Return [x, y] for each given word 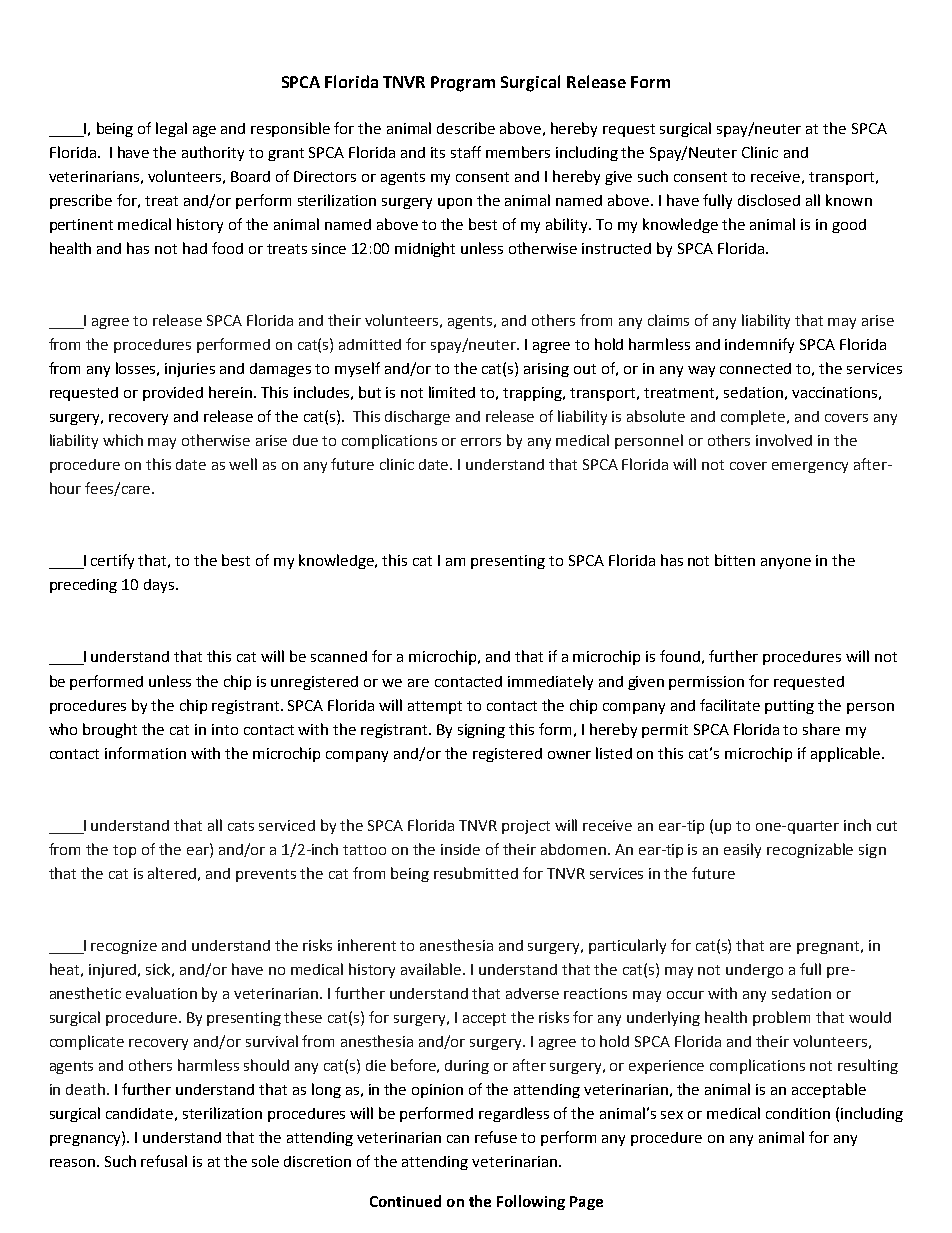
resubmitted [476, 873]
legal [171, 129]
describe [466, 128]
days [160, 586]
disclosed [769, 200]
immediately [550, 682]
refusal [164, 1161]
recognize [124, 947]
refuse [496, 1137]
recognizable [810, 850]
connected [755, 368]
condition [798, 1113]
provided [173, 394]
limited [452, 392]
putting [789, 707]
